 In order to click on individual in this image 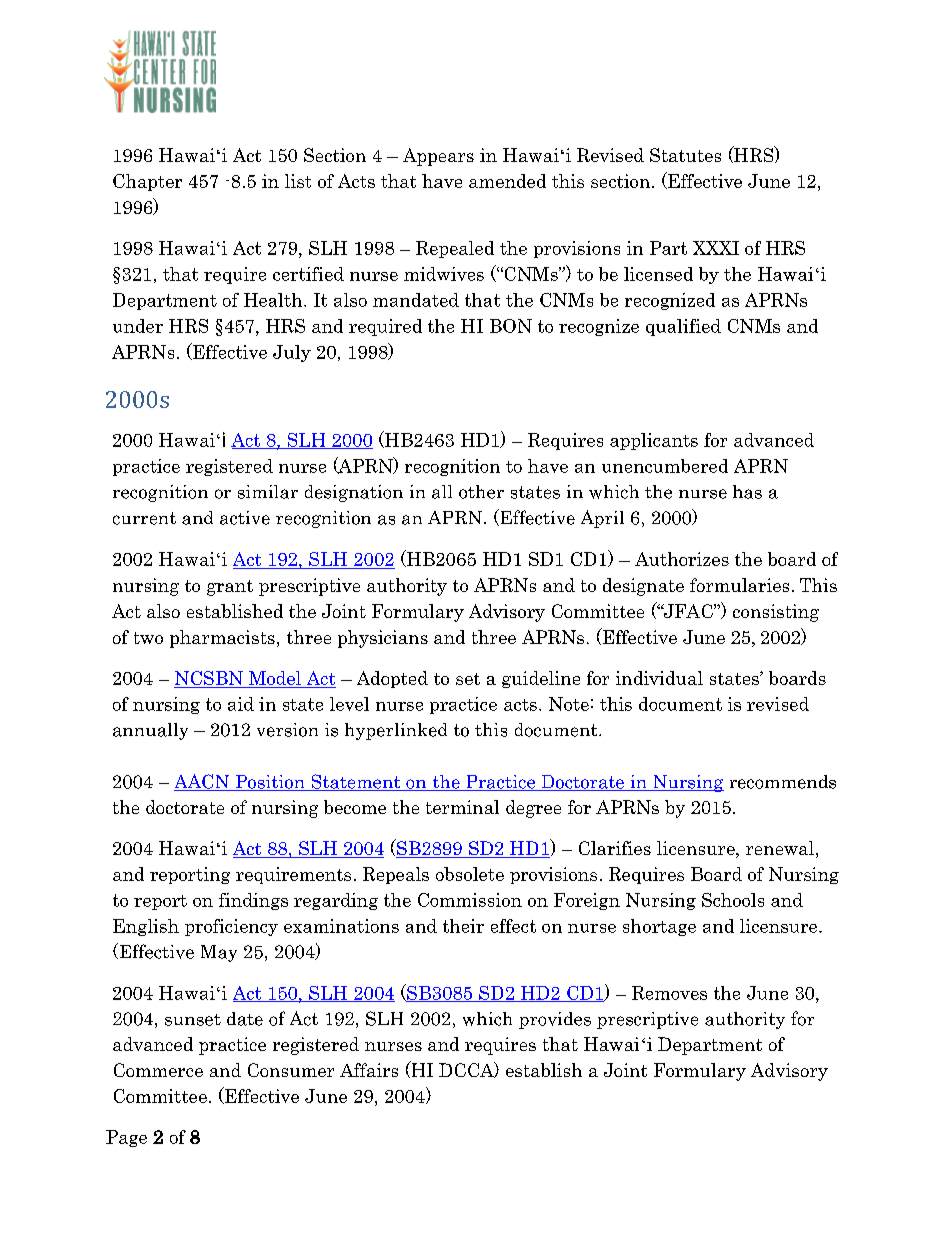, I will do `click(659, 678)`.
